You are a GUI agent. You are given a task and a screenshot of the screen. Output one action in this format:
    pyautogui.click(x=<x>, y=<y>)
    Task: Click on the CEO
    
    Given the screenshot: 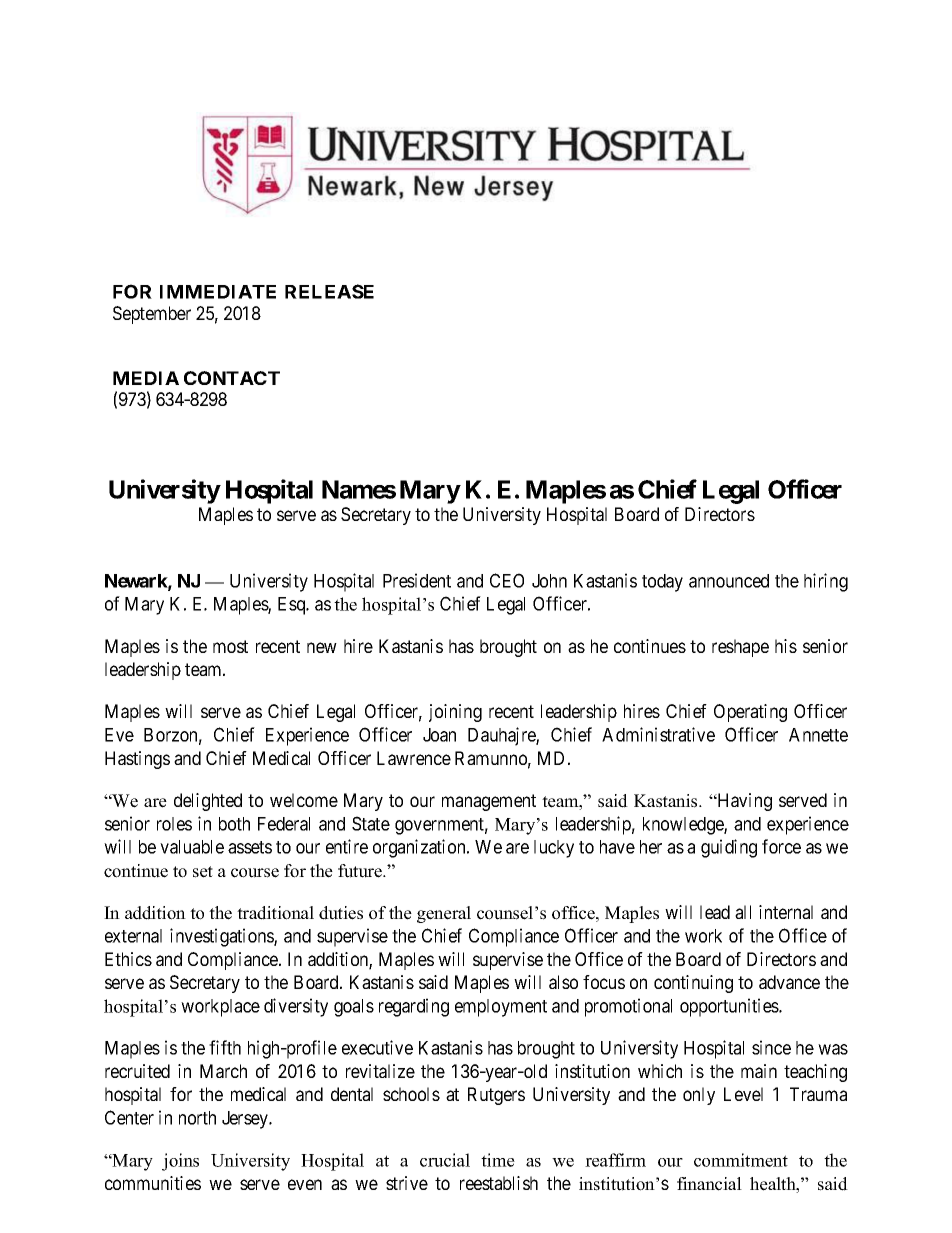 What is the action you would take?
    pyautogui.click(x=507, y=580)
